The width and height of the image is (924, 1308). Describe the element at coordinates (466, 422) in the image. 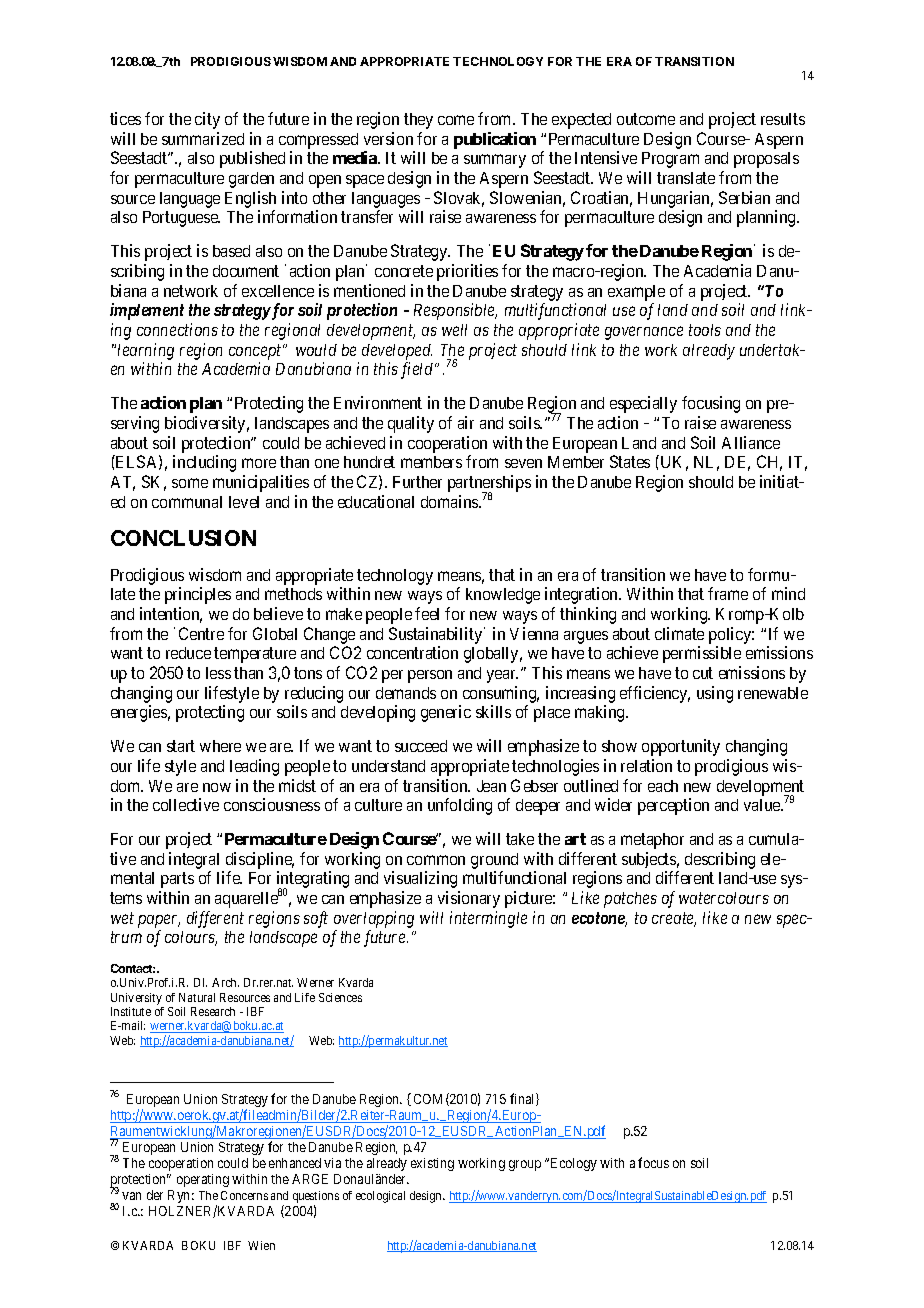

I see `air` at that location.
